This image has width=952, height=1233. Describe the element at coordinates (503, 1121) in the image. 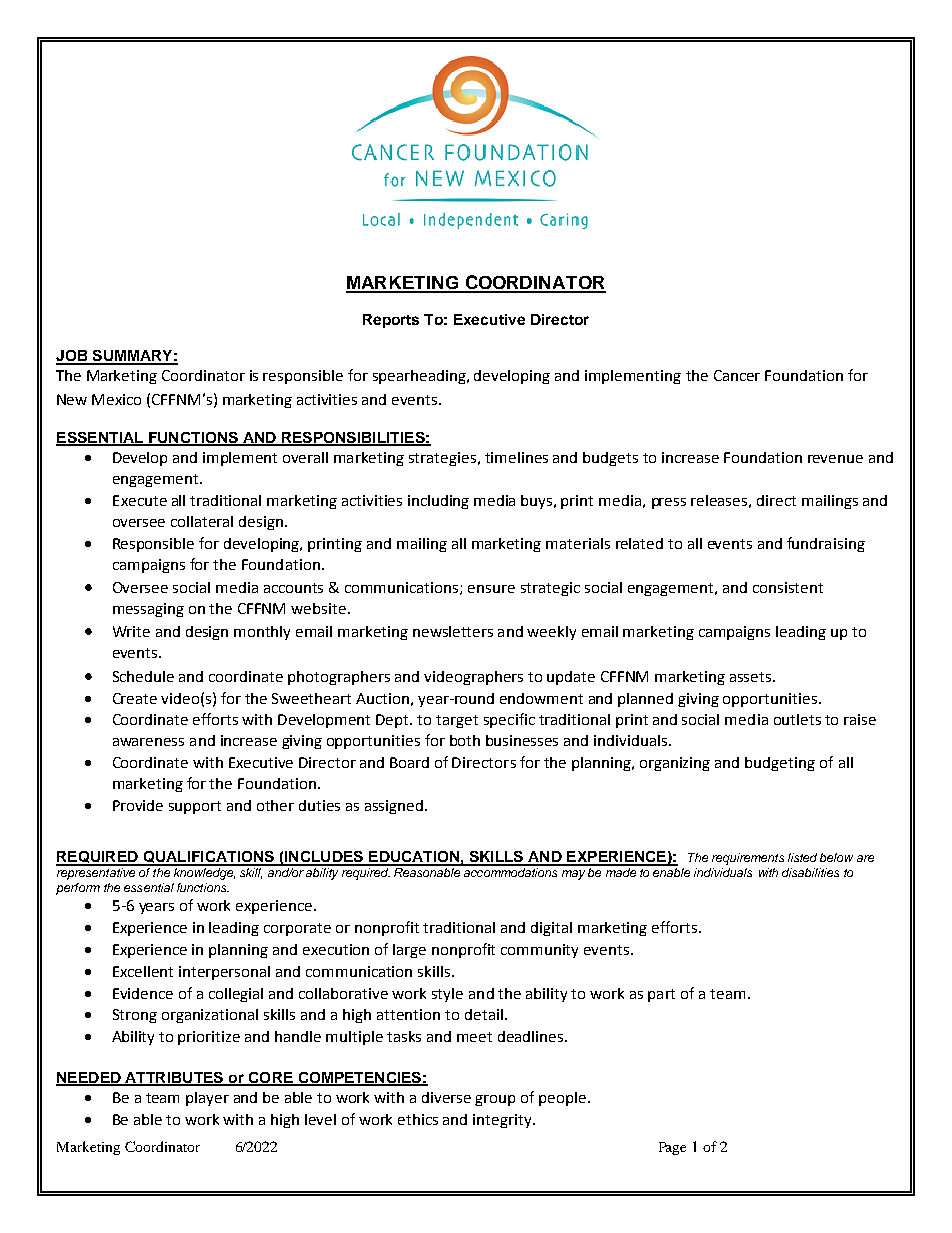

I see `integrity` at that location.
